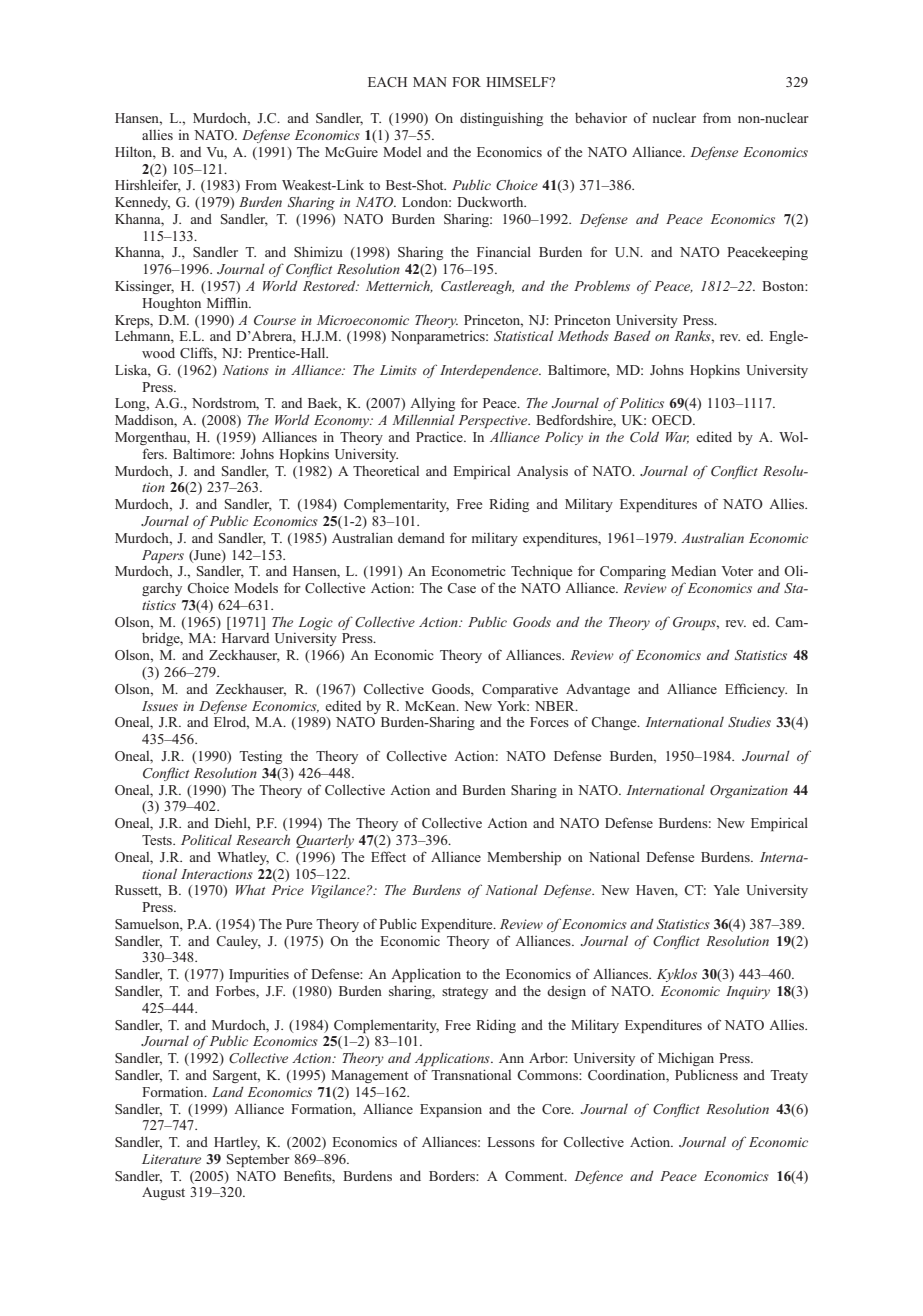  Describe the element at coordinates (461, 588) in the document. I see `Case` at that location.
